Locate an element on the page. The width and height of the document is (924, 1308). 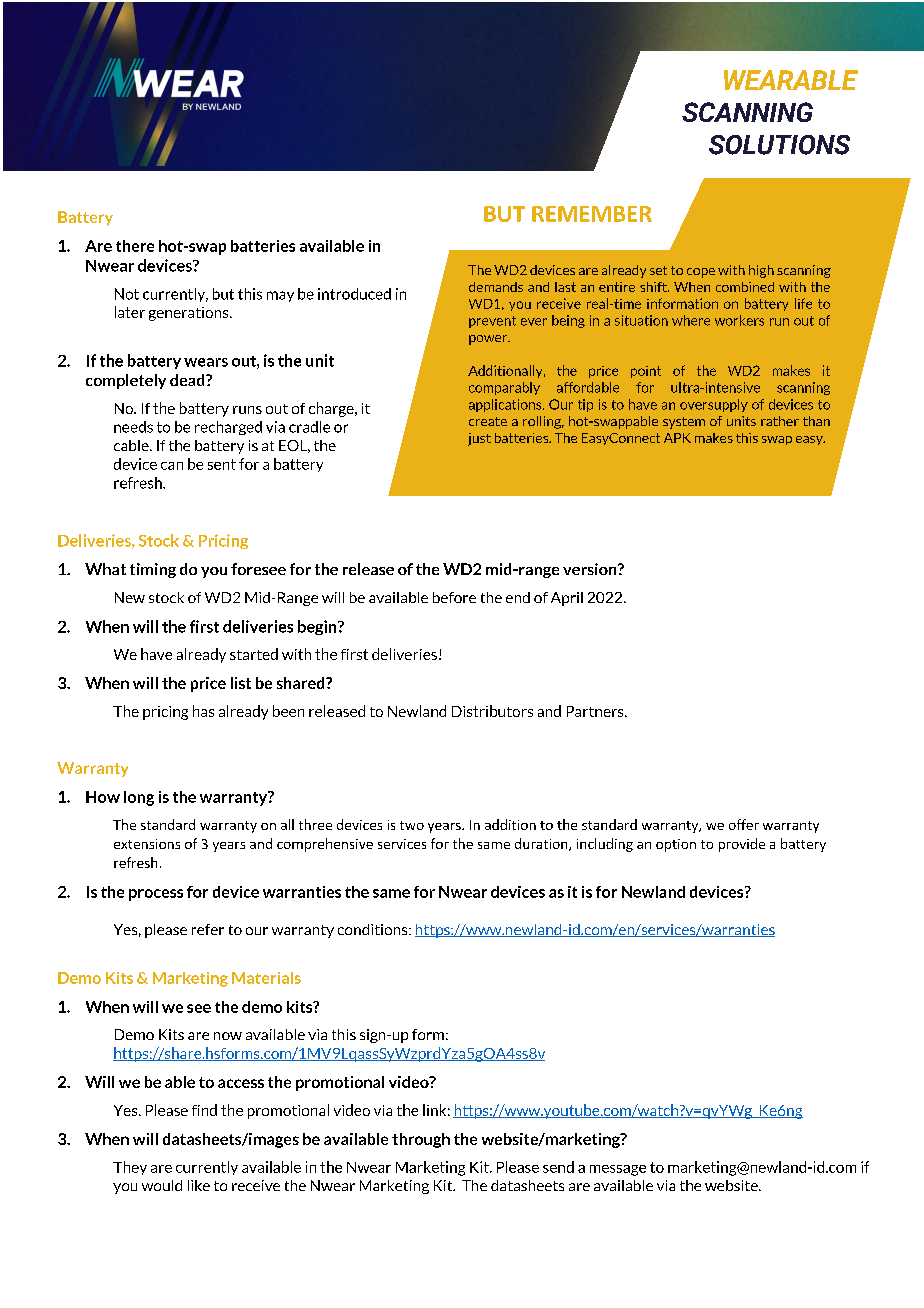
sent is located at coordinates (222, 464).
